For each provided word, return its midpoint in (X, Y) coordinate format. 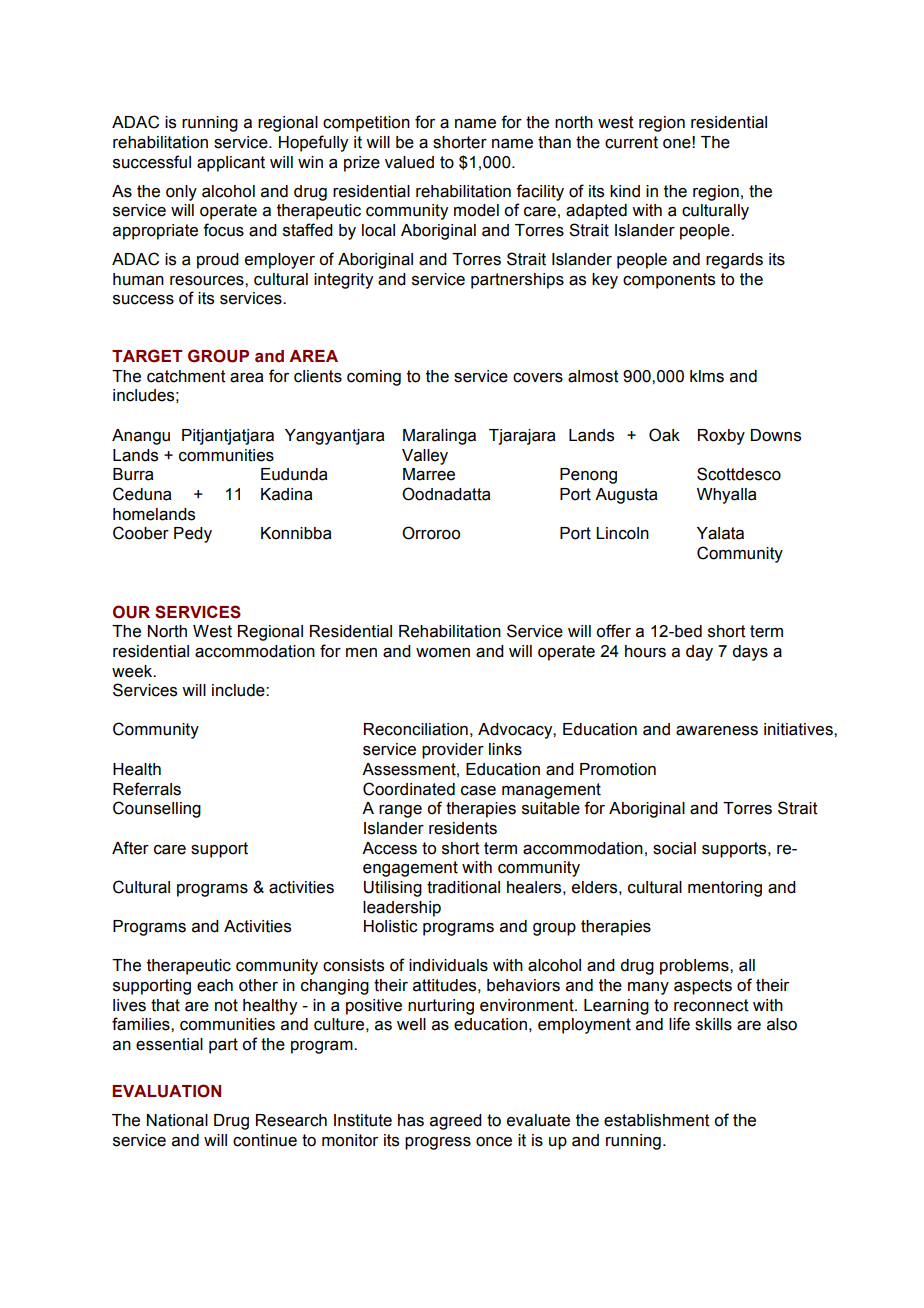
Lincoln (622, 533)
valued (409, 162)
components (669, 281)
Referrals (147, 789)
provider (453, 751)
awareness (717, 731)
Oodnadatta (446, 494)
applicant (231, 164)
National (177, 1120)
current (631, 142)
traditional (463, 887)
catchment (186, 376)
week (133, 671)
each (215, 985)
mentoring (725, 889)
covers (538, 378)
